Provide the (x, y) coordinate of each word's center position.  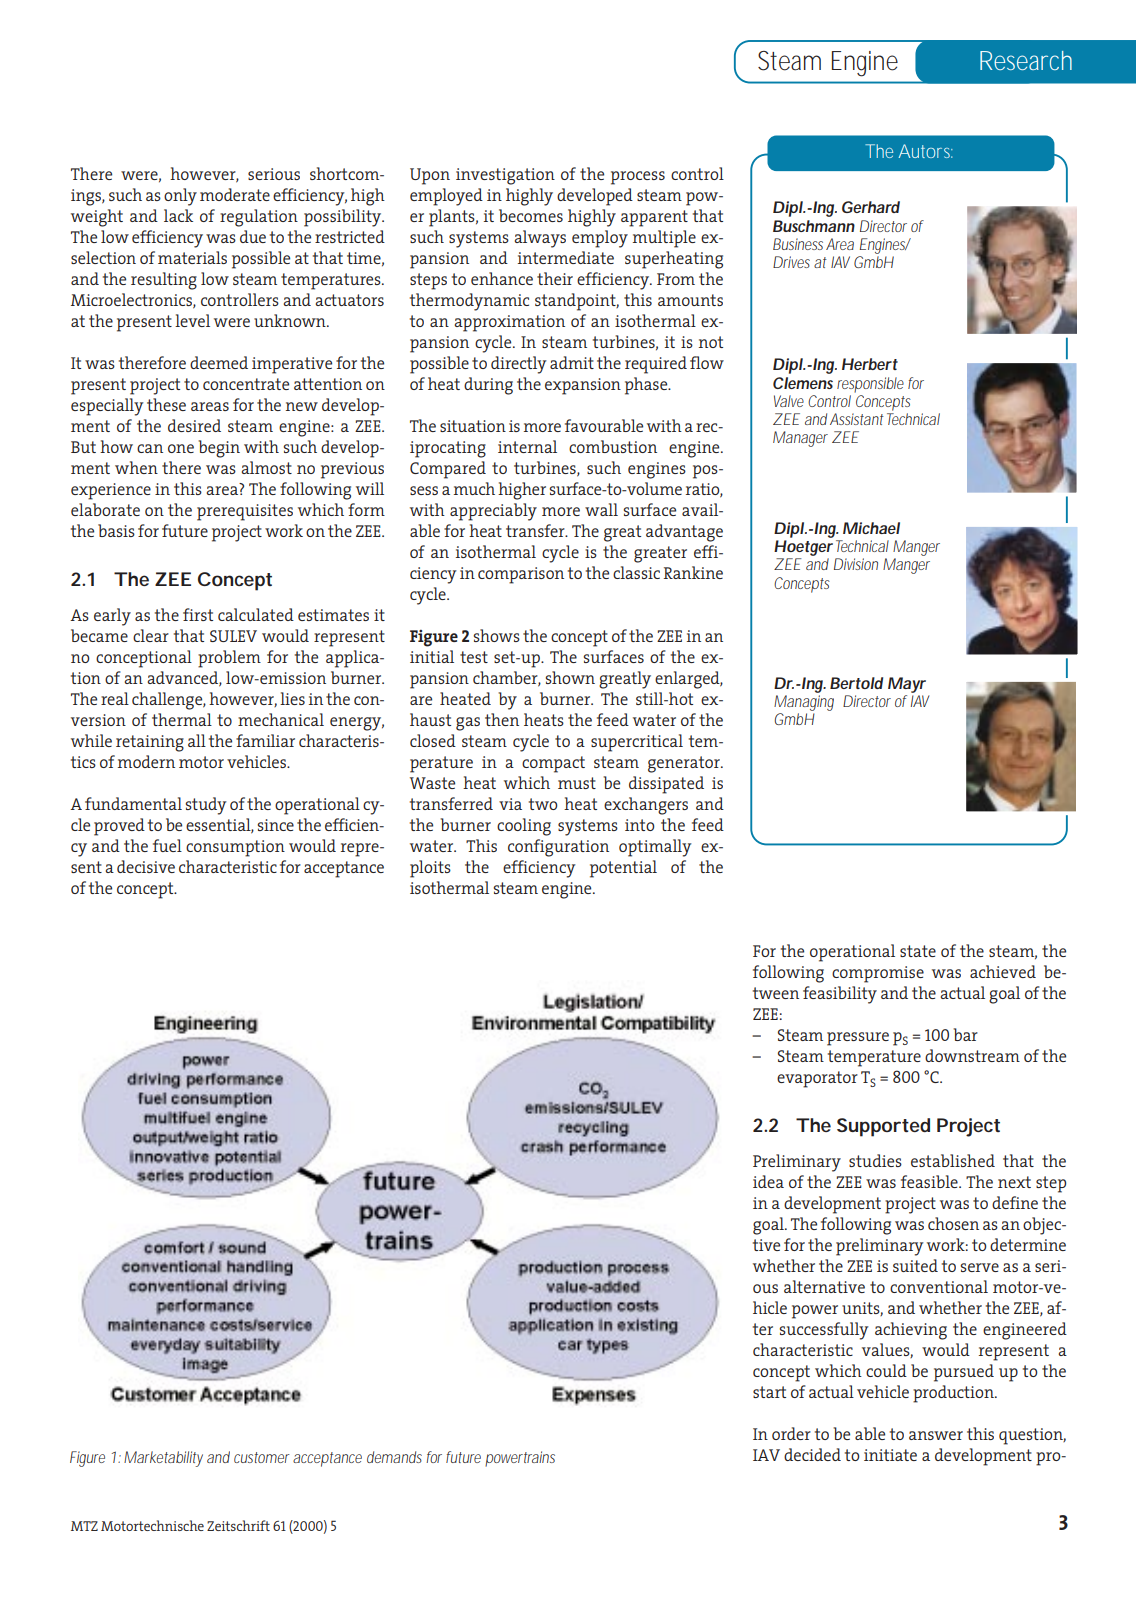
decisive (146, 866)
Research (1026, 60)
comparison (521, 575)
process (638, 178)
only (180, 197)
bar (965, 1034)
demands (394, 1457)
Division (856, 564)
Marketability (163, 1459)
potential (623, 869)
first (198, 614)
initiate (890, 1455)
